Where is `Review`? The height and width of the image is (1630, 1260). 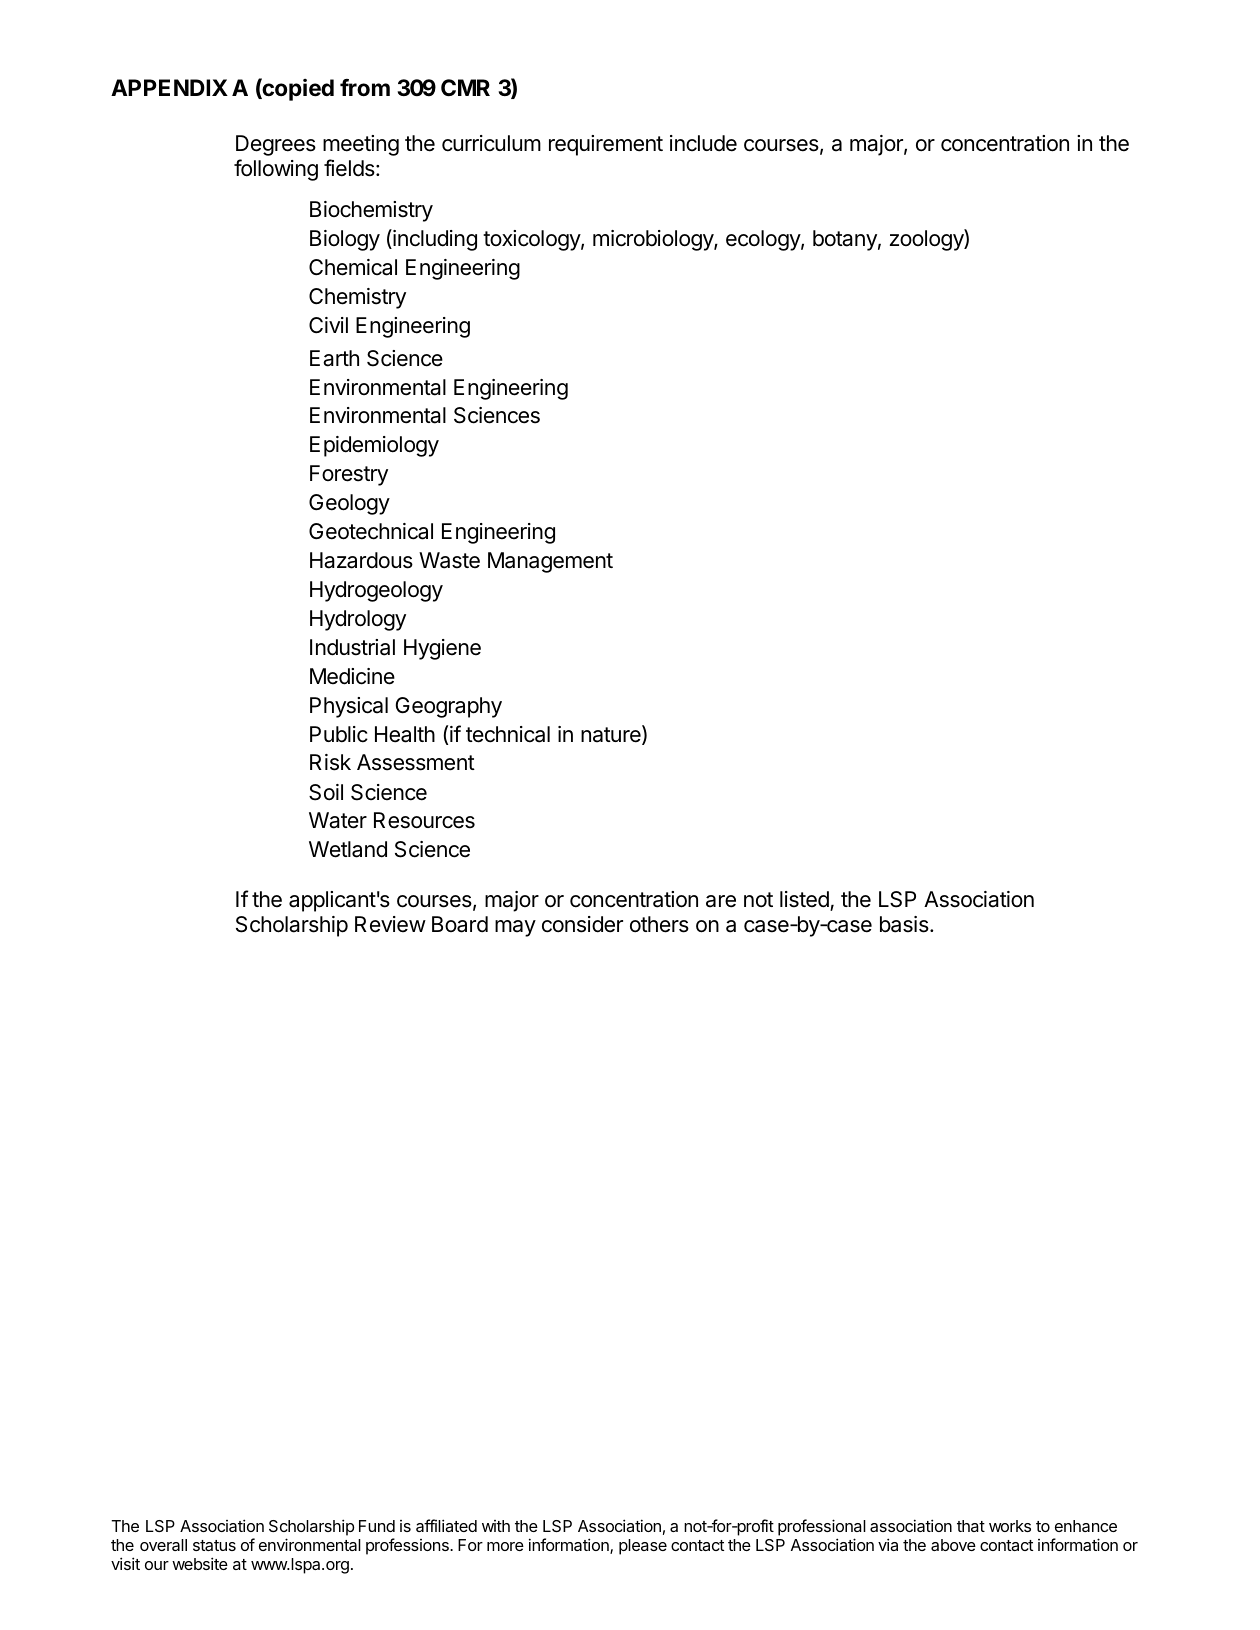 Review is located at coordinates (390, 924).
